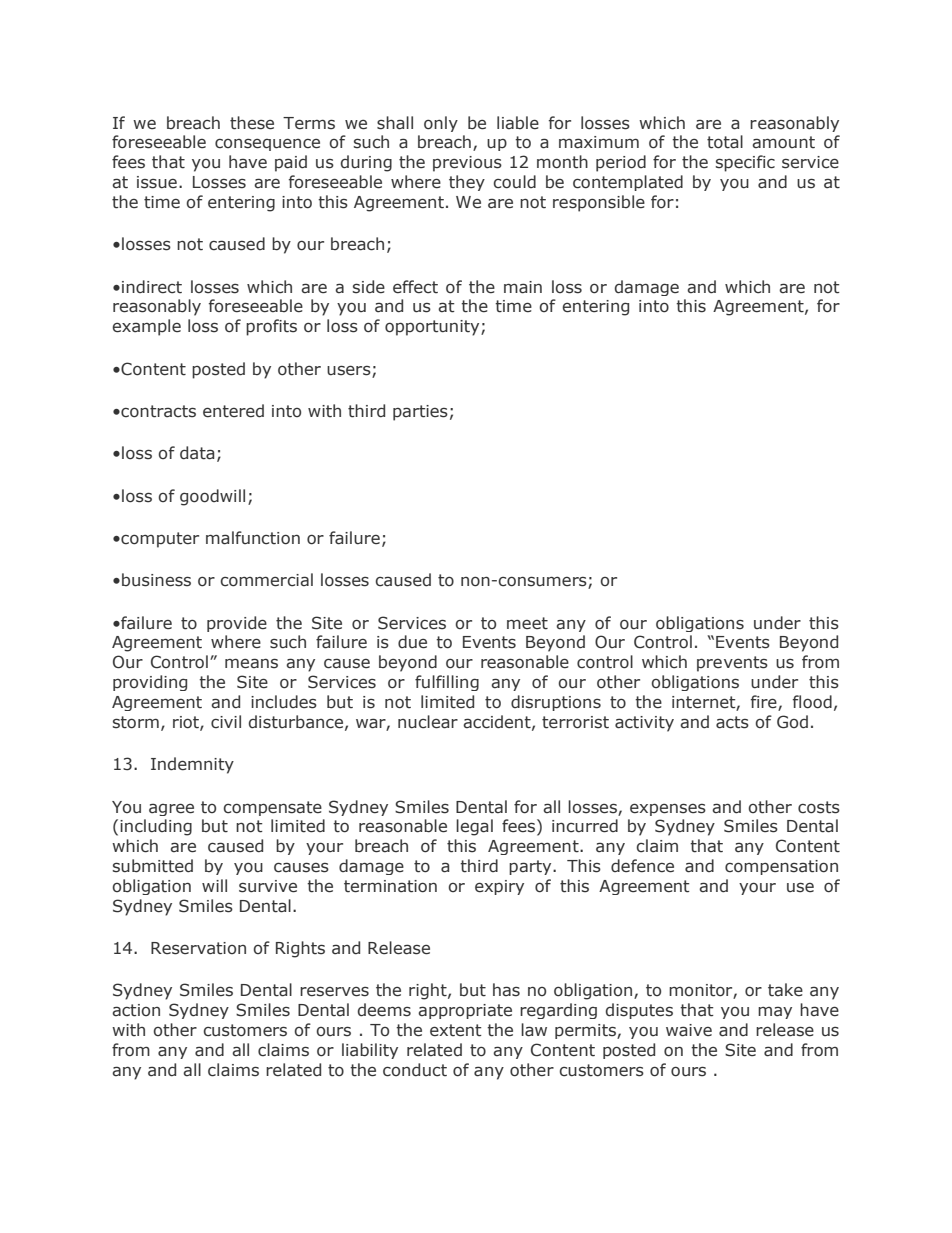  Describe the element at coordinates (523, 287) in the image. I see `main` at that location.
